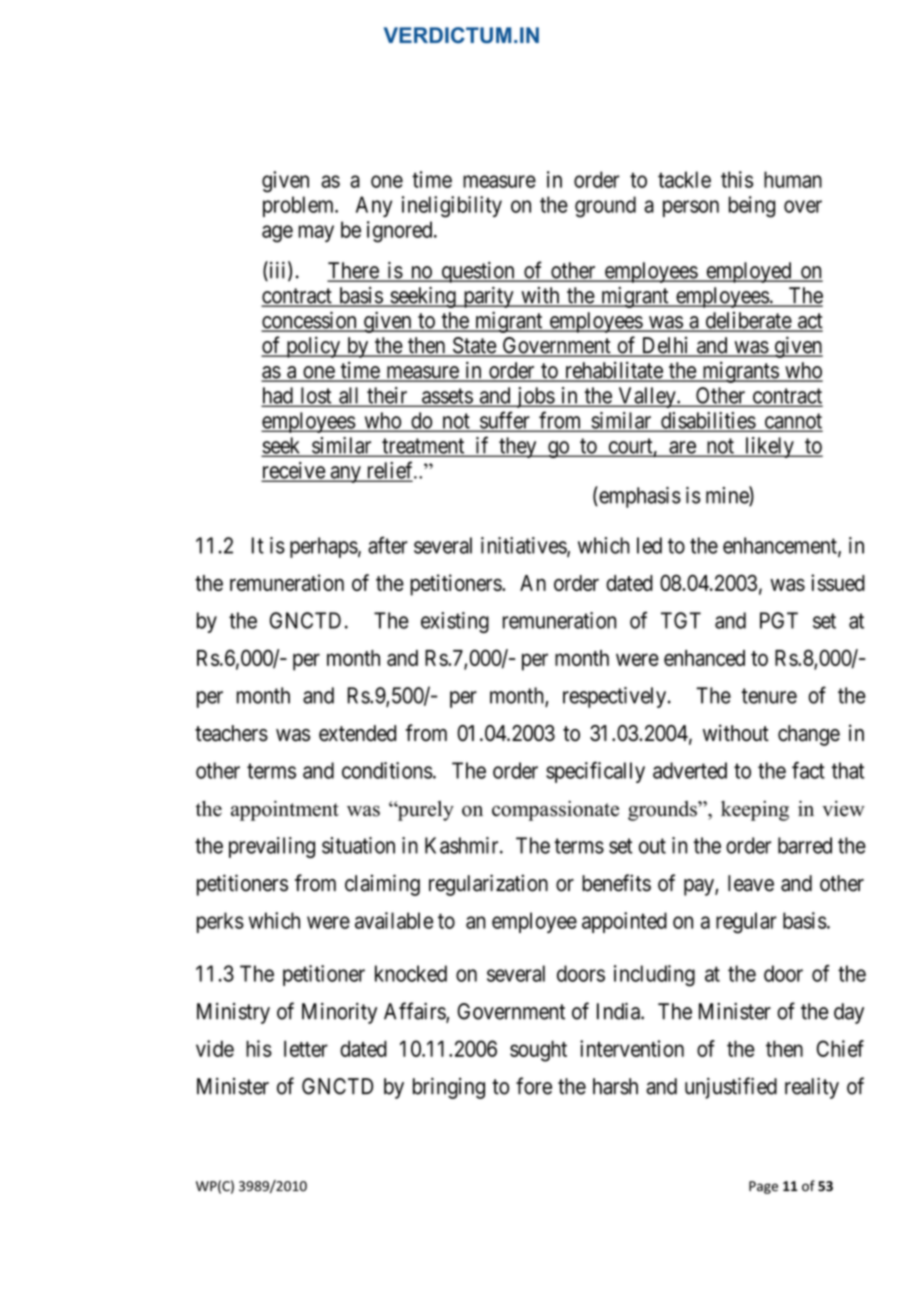  Describe the element at coordinates (751, 883) in the screenshot. I see `leave` at that location.
